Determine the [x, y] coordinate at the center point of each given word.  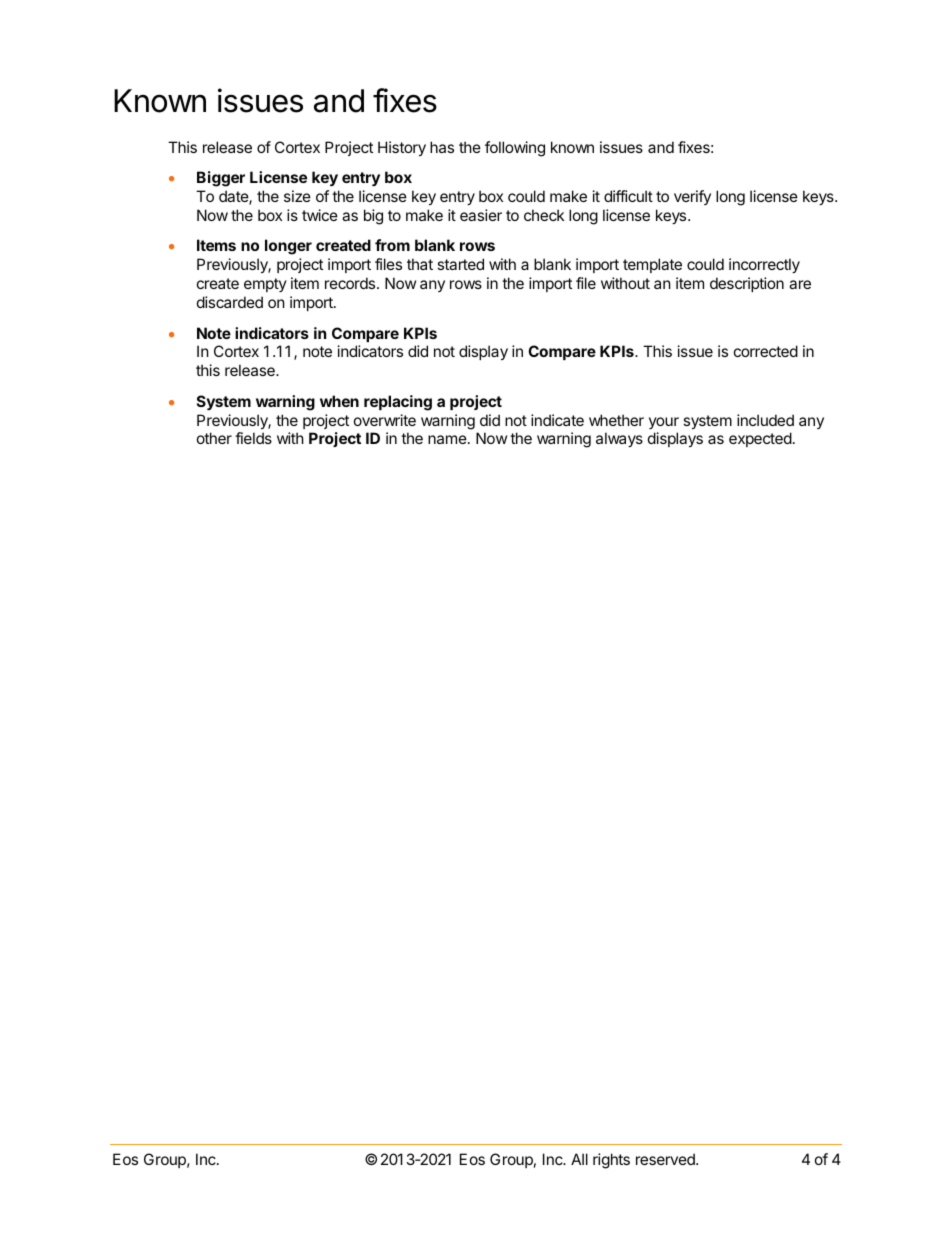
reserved [666, 1159]
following [515, 149]
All [579, 1159]
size [297, 196]
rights [611, 1161]
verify [692, 197]
